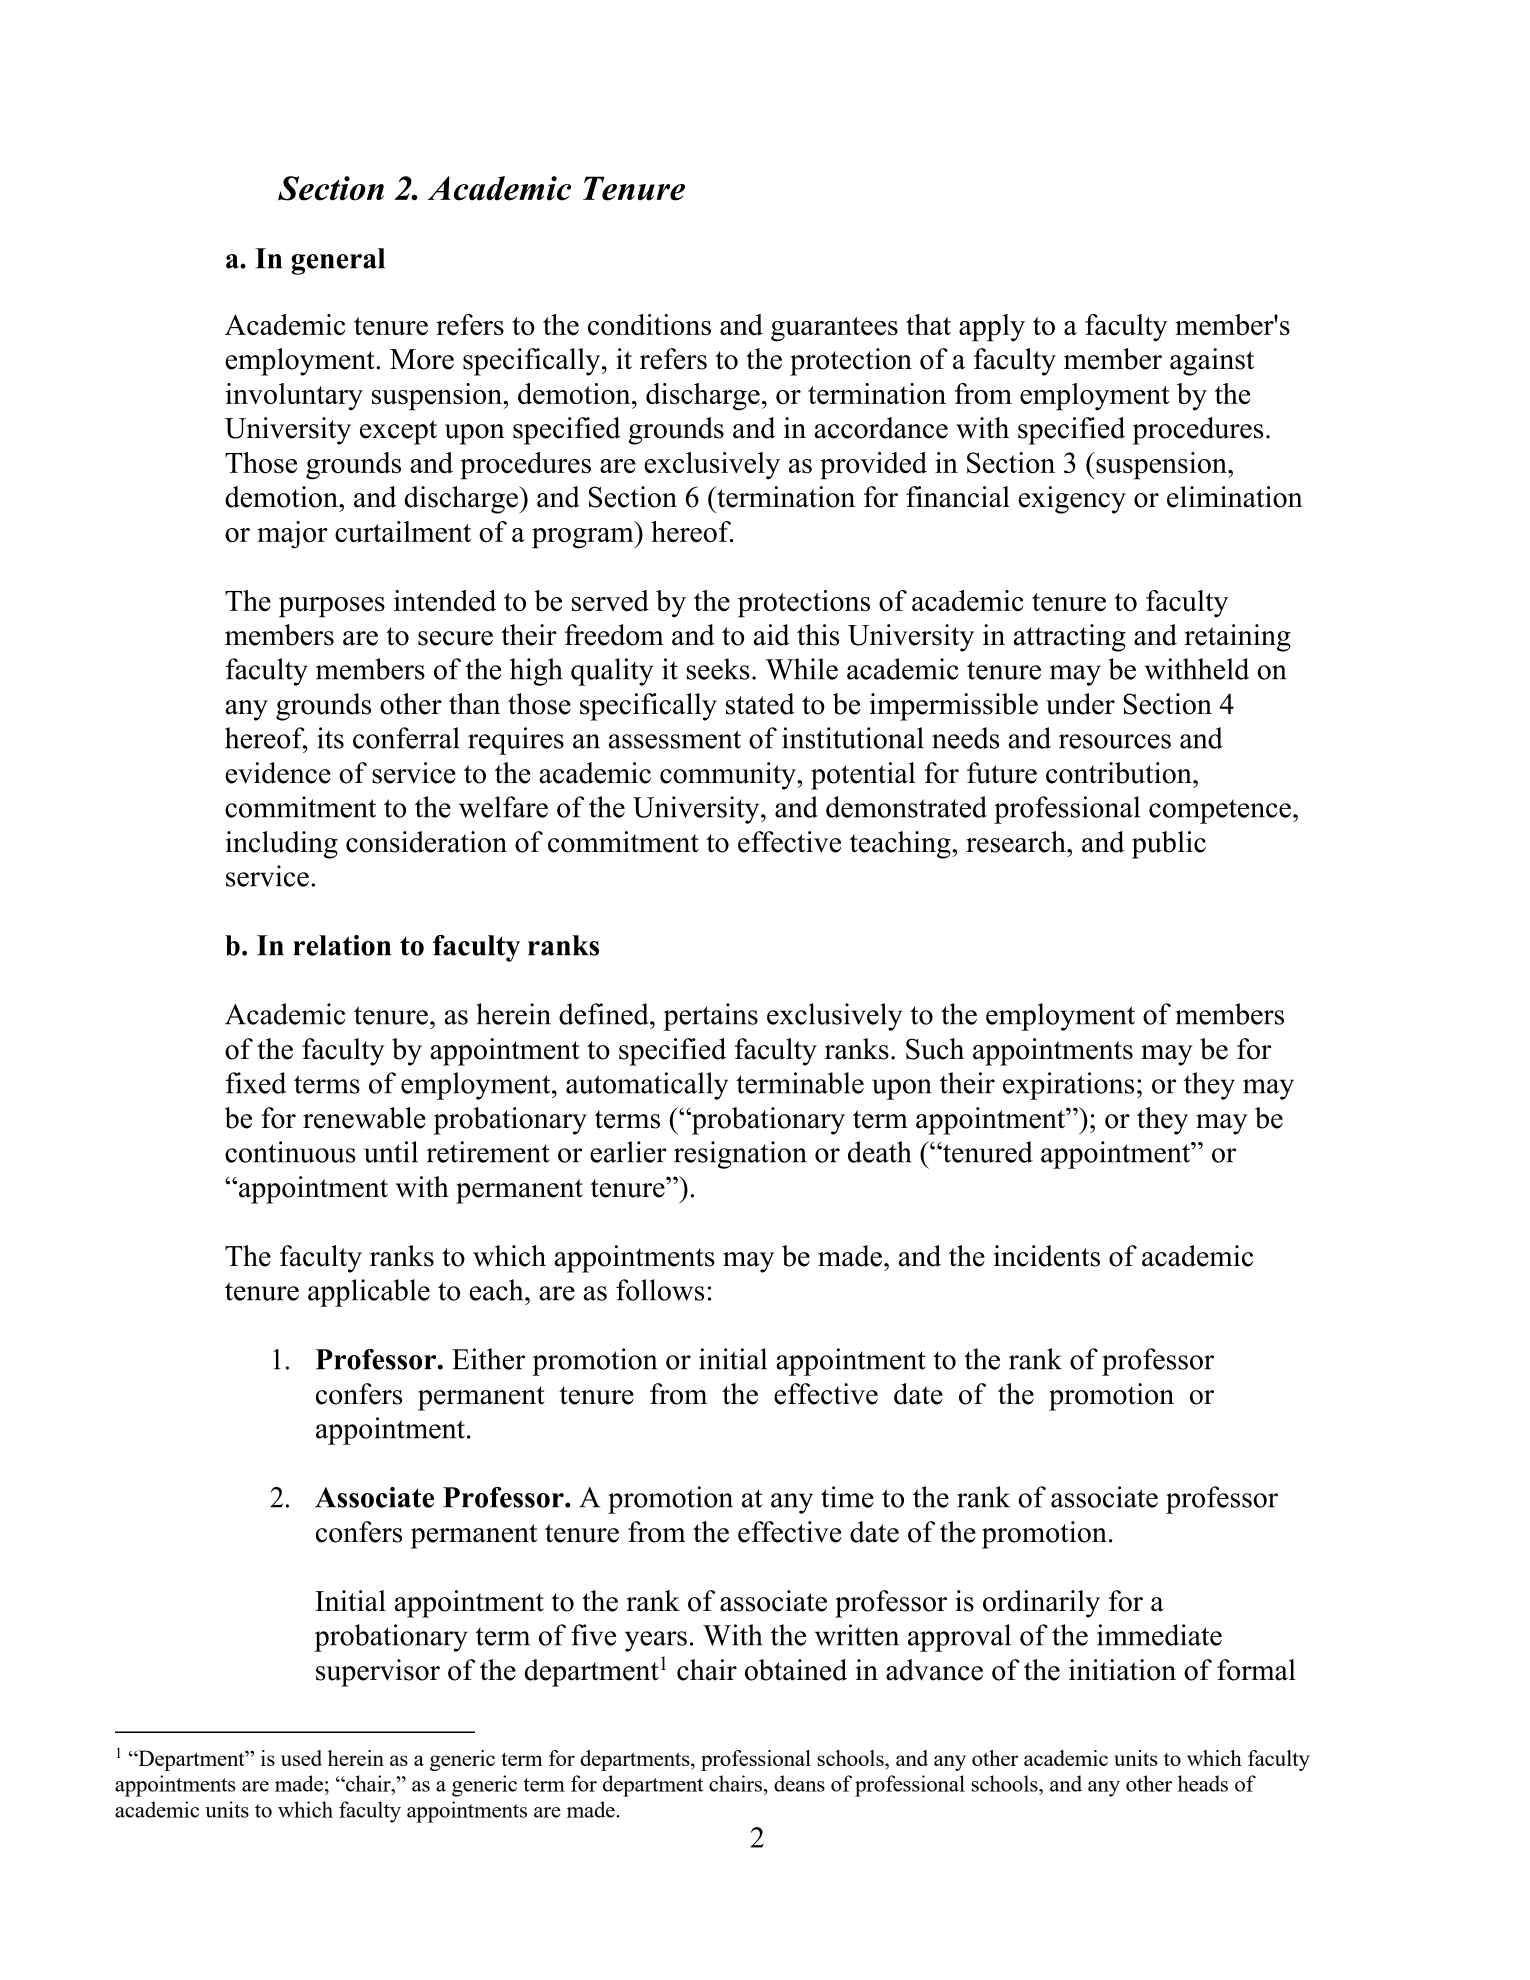 The height and width of the screenshot is (1980, 1530). Describe the element at coordinates (1212, 362) in the screenshot. I see `against` at that location.
